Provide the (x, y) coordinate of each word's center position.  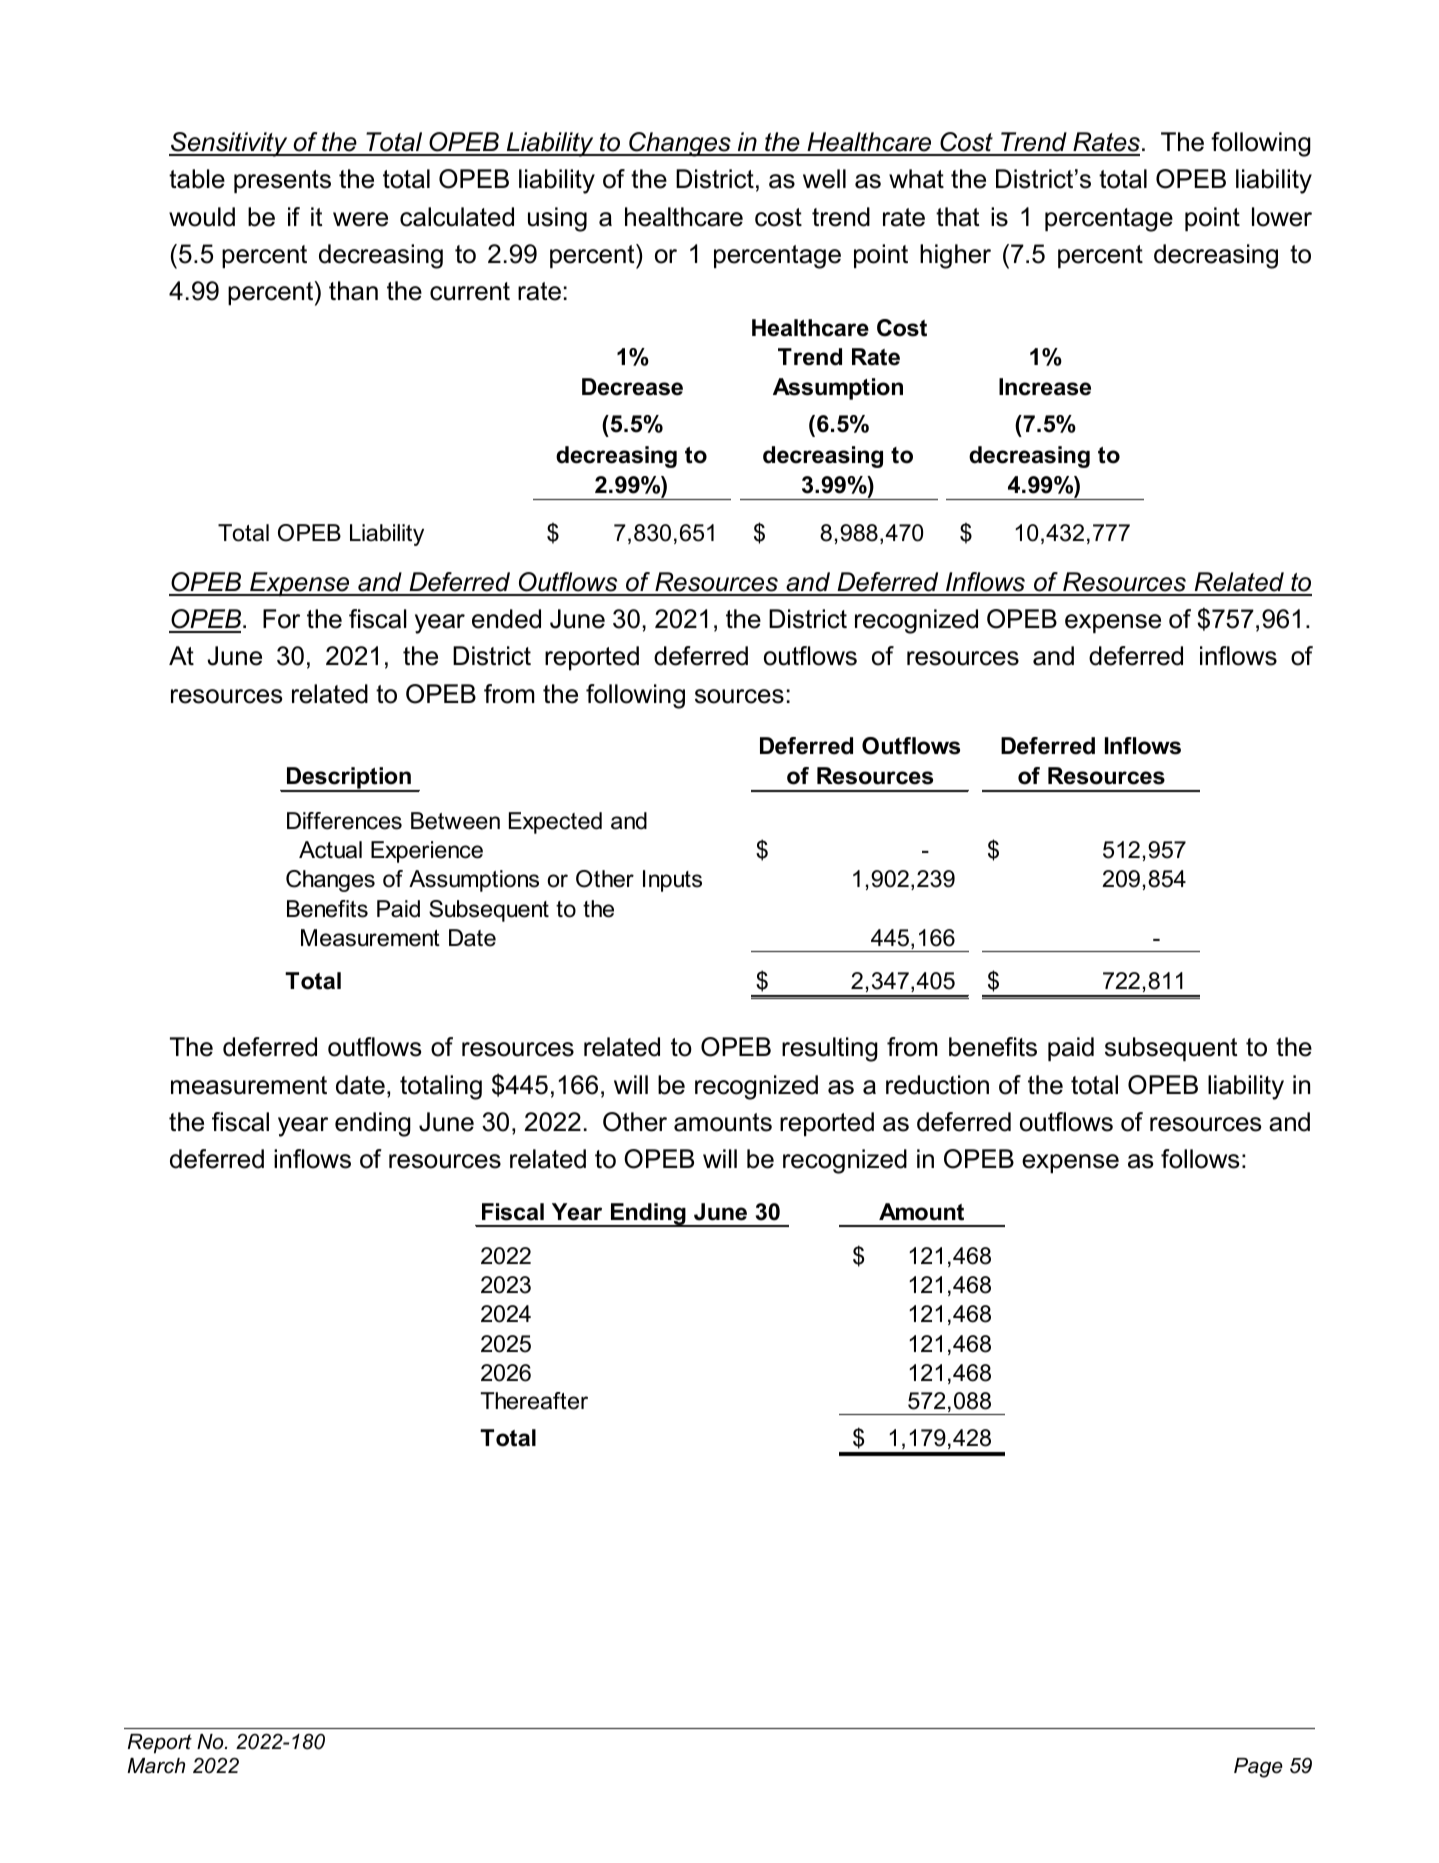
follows (1200, 1159)
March (156, 1766)
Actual (330, 850)
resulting (830, 1049)
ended (506, 619)
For (281, 619)
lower (1282, 217)
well (824, 179)
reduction (937, 1085)
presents (282, 181)
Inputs (672, 881)
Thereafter (534, 1401)
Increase (1045, 387)
